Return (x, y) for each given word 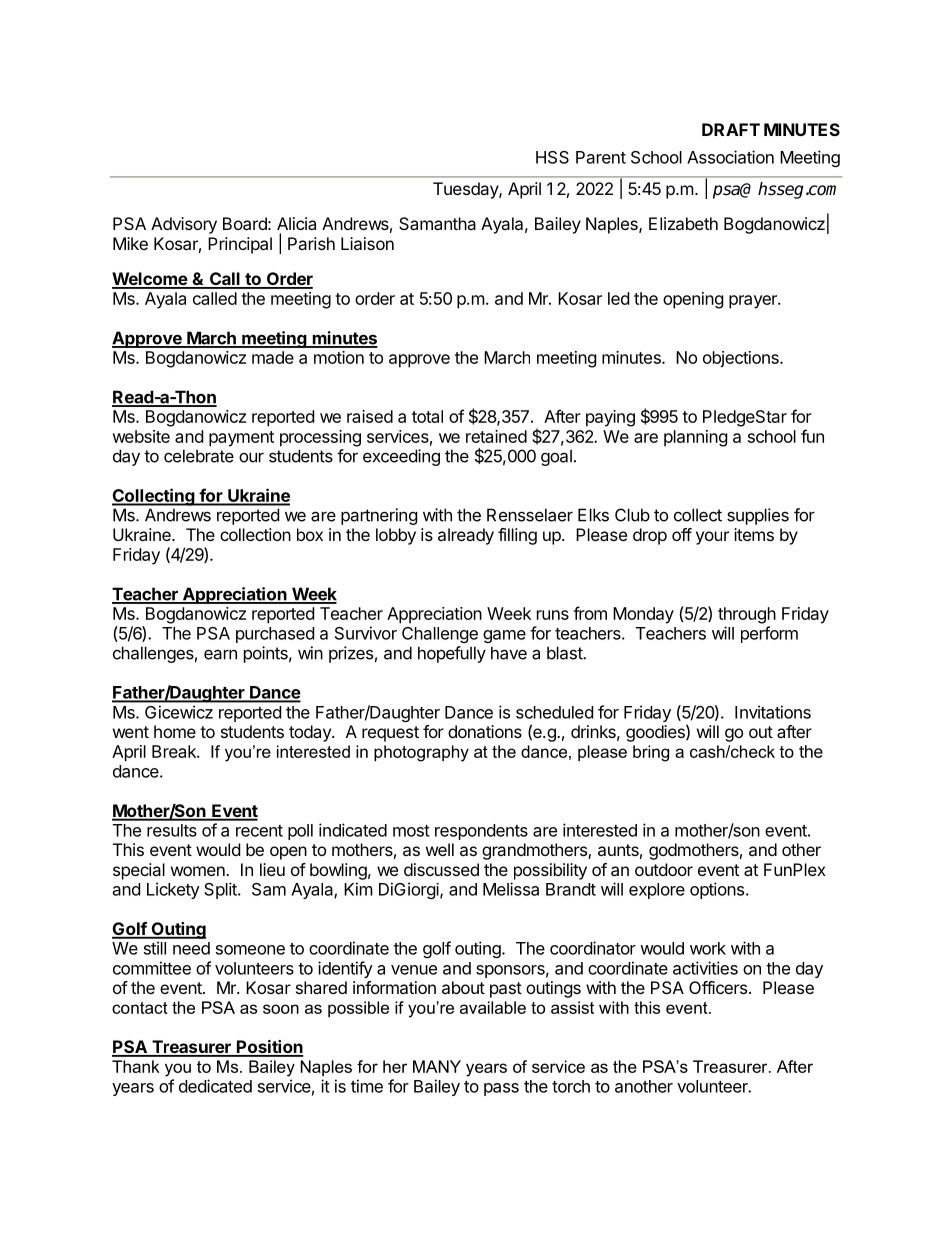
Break (175, 751)
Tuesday (466, 190)
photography (421, 753)
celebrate (199, 456)
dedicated (215, 1086)
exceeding (401, 457)
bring (651, 753)
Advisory (184, 225)
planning (696, 438)
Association (730, 157)
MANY (437, 1066)
